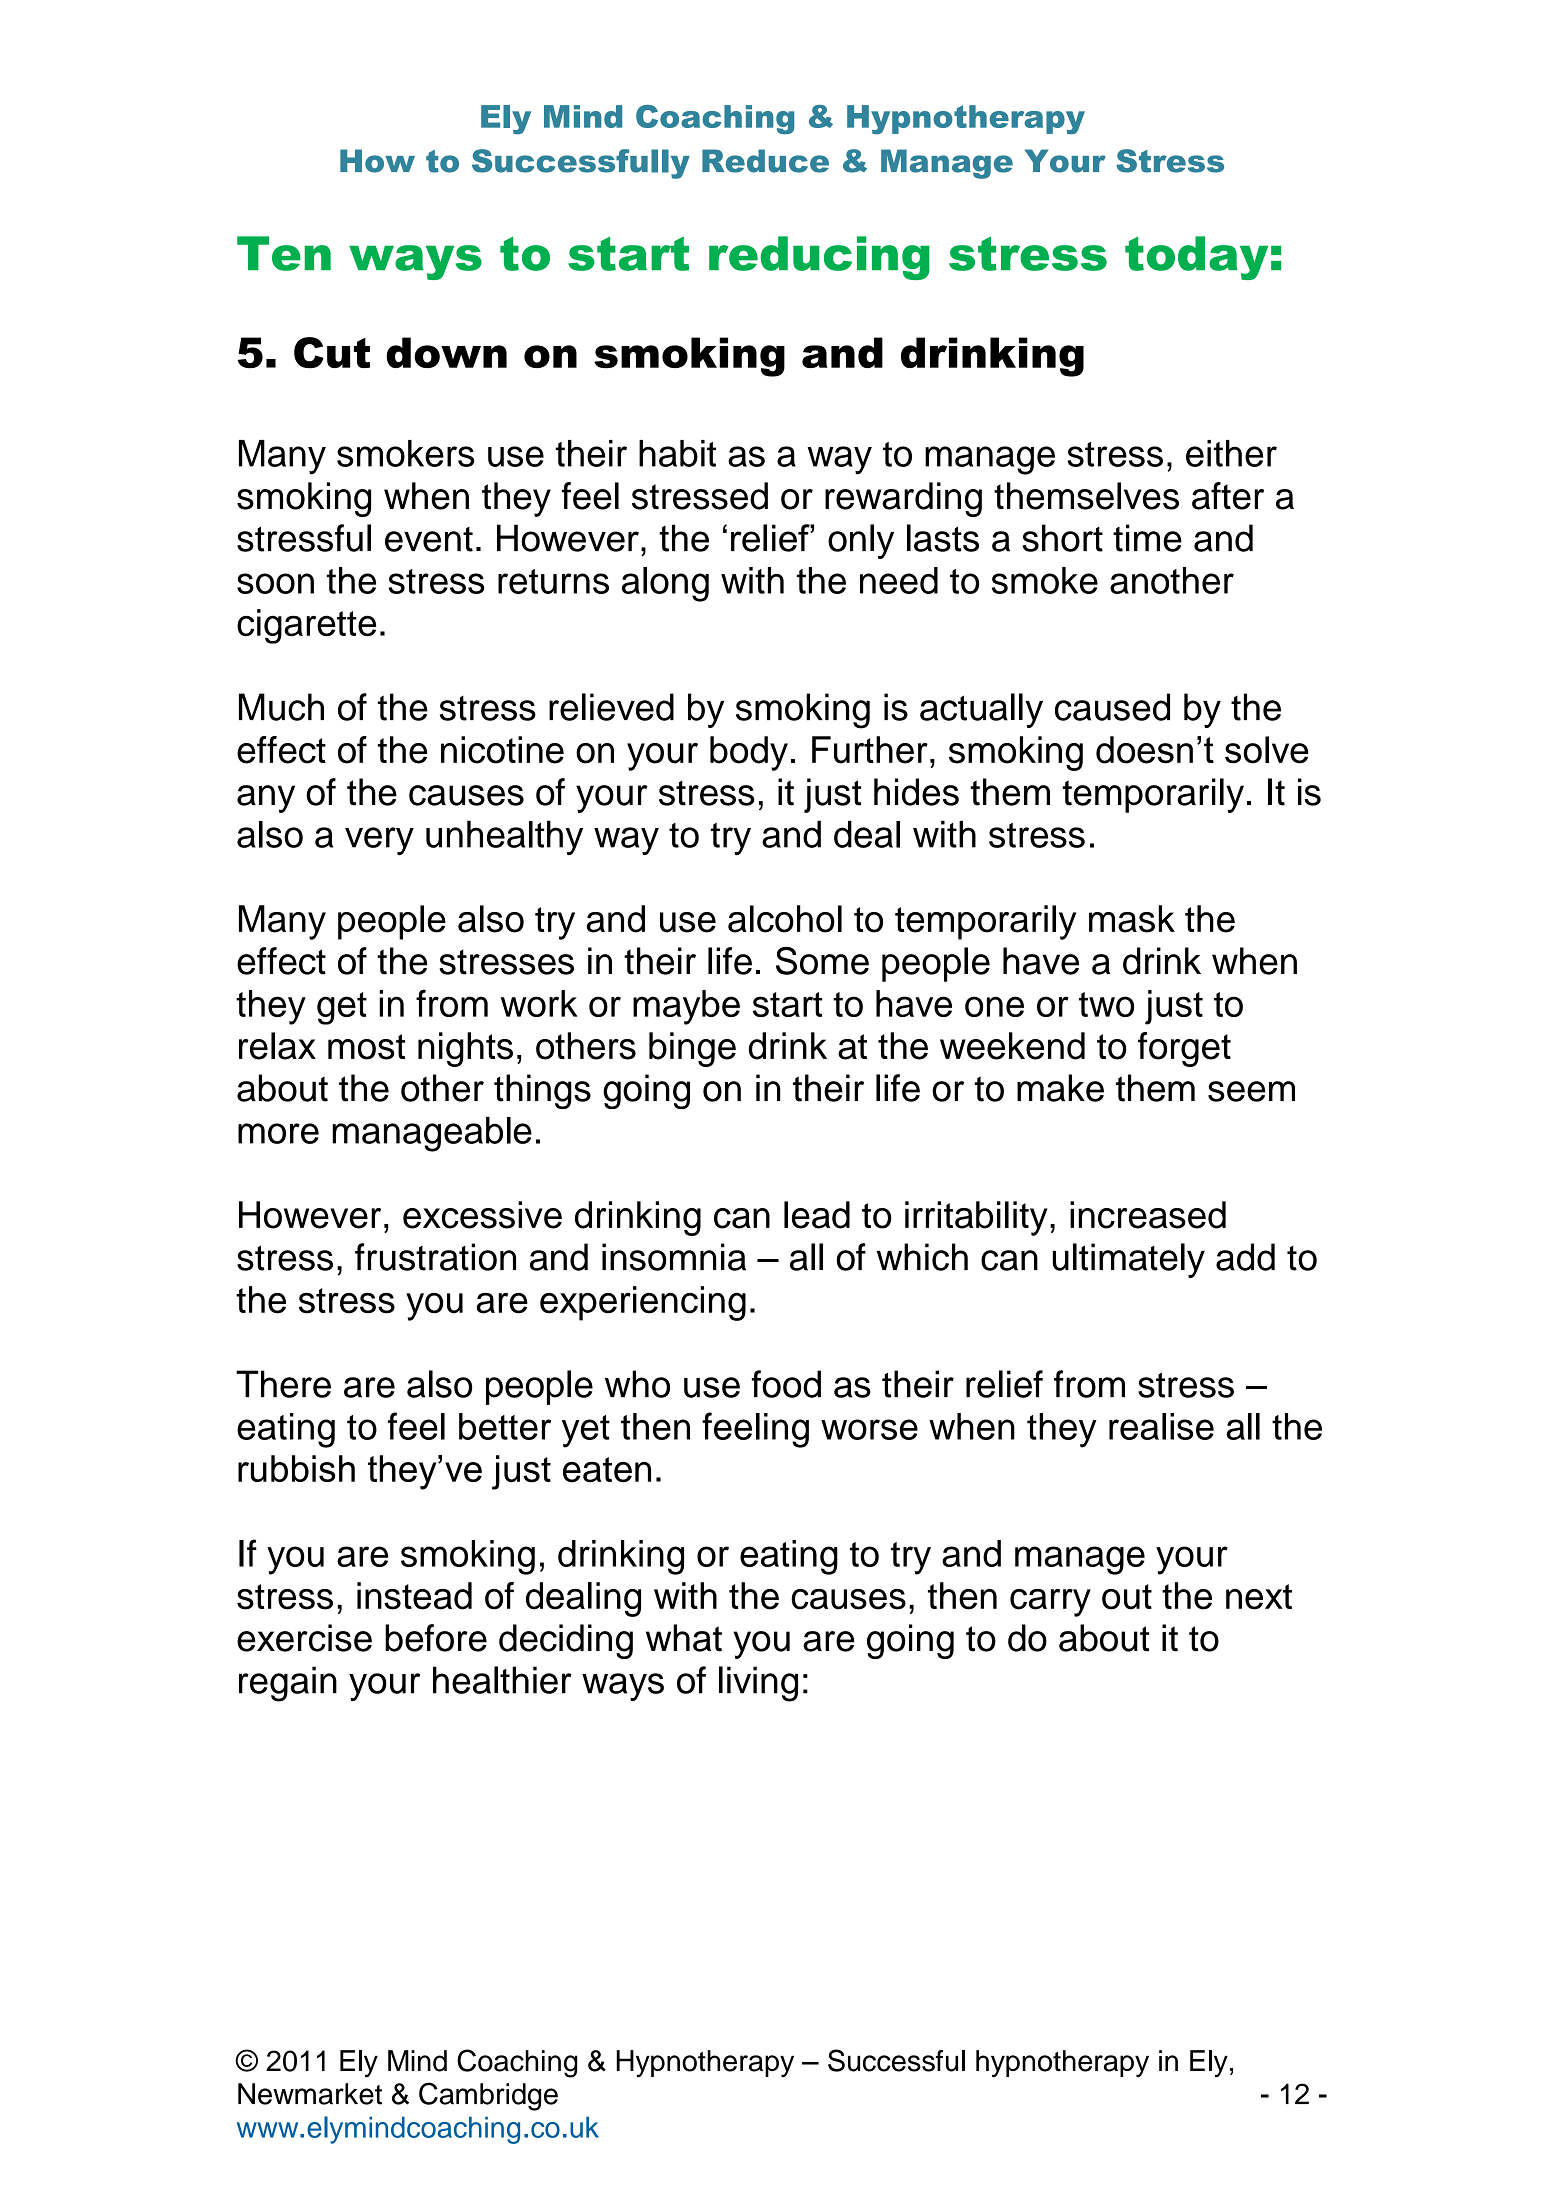  Describe the element at coordinates (379, 841) in the image. I see `very` at that location.
